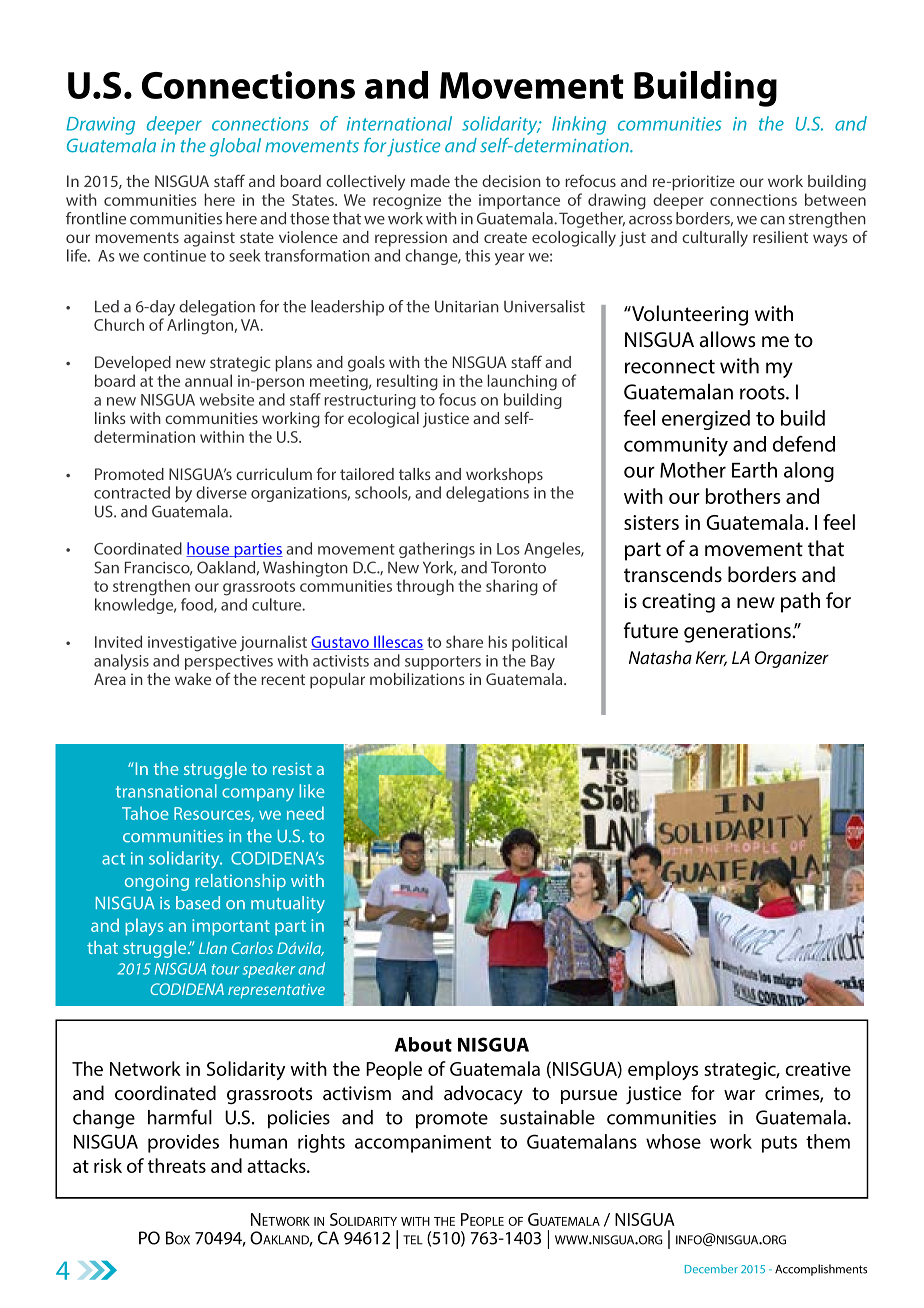  I want to click on December, so click(711, 1269).
